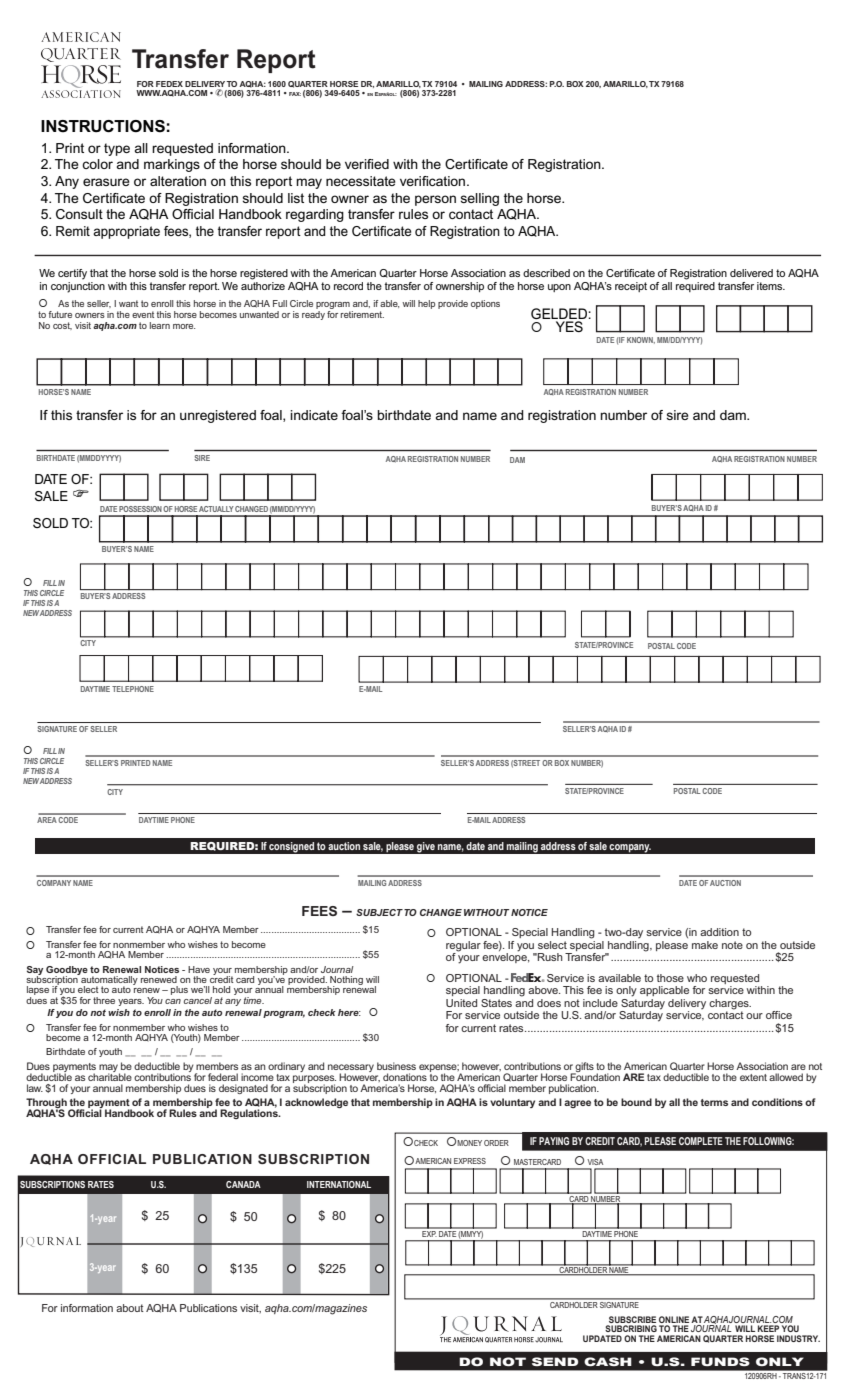 The width and height of the screenshot is (849, 1400). Describe the element at coordinates (461, 1003) in the screenshot. I see `United` at that location.
